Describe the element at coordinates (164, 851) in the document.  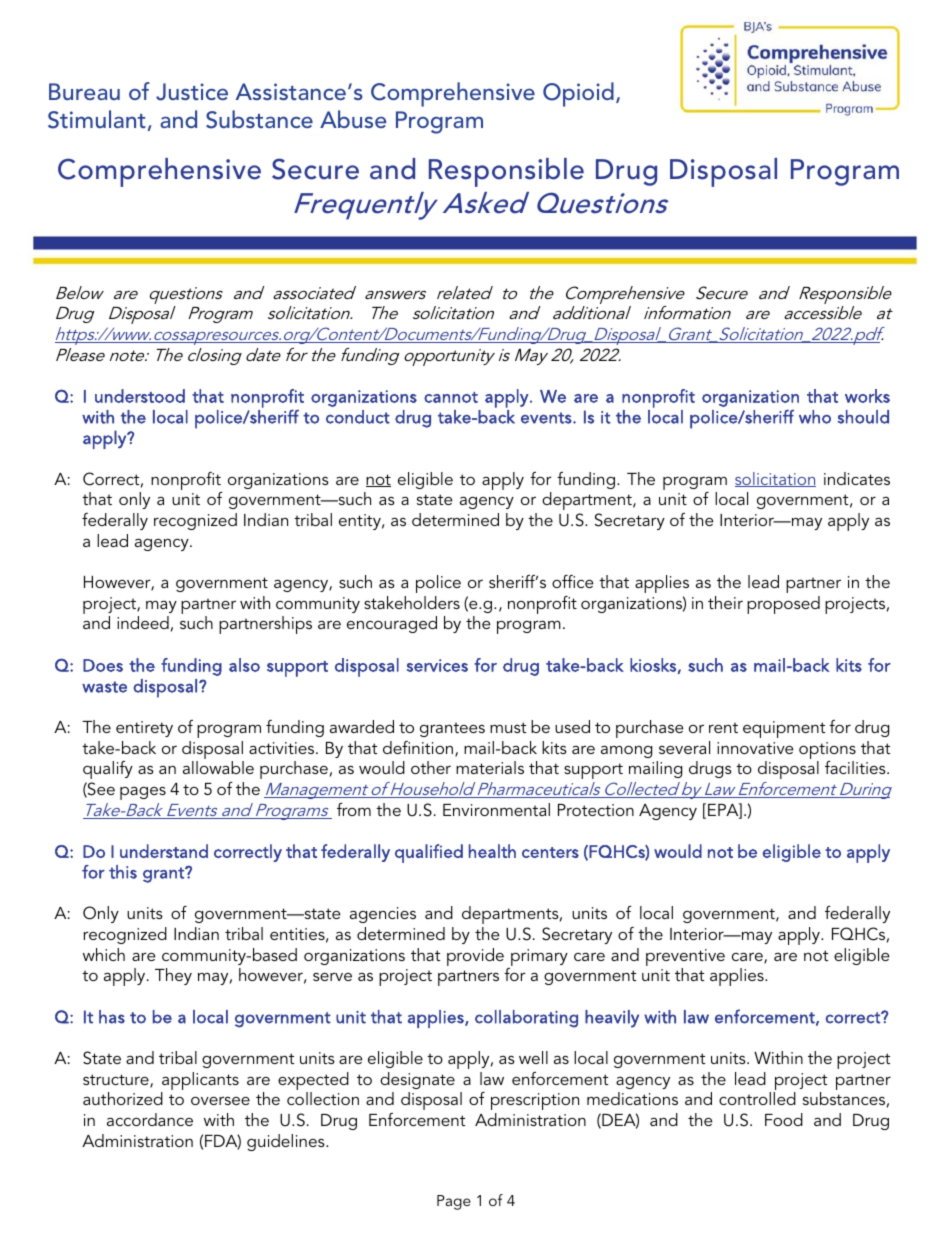
I see `understand` at that location.
